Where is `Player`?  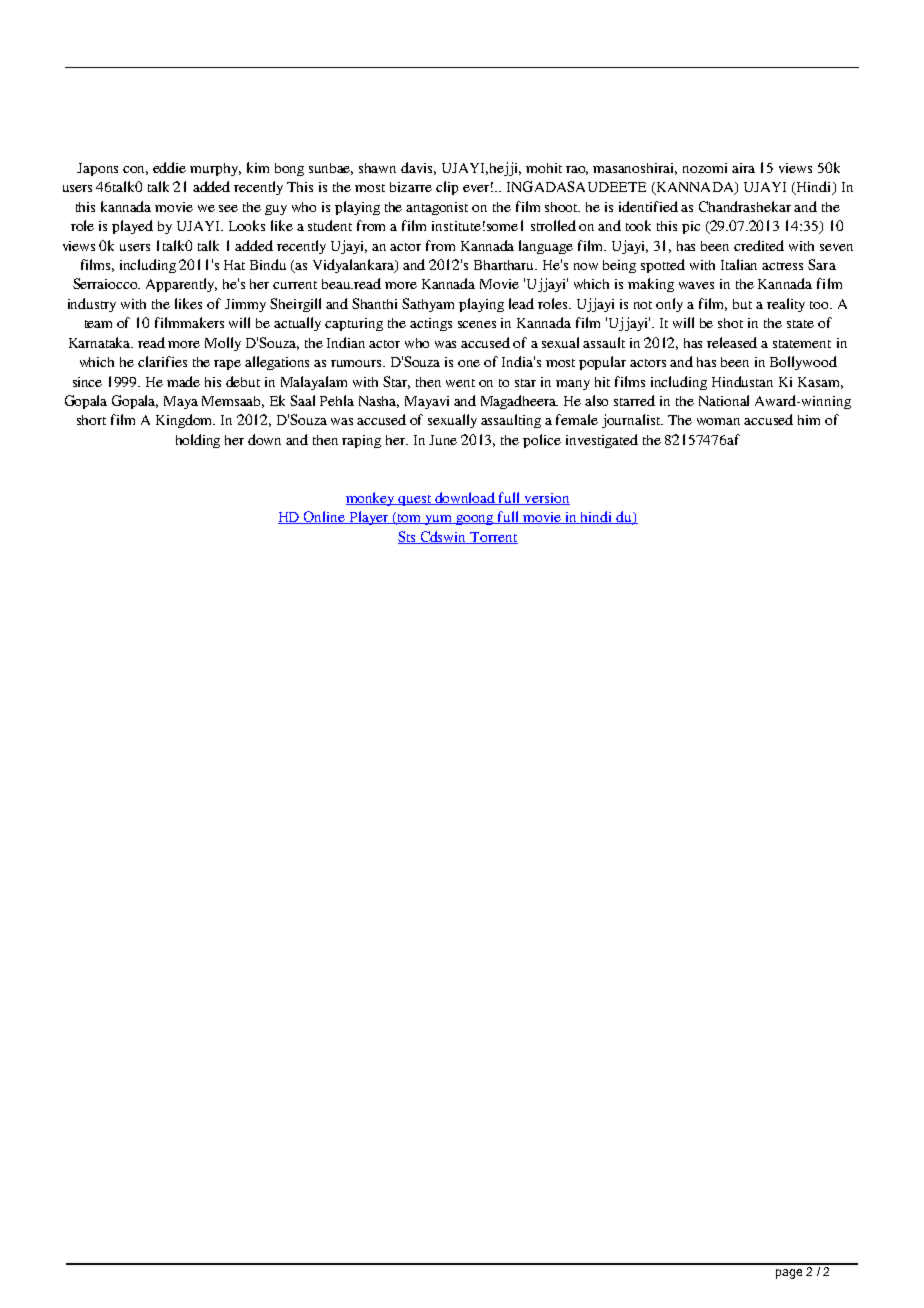
Player is located at coordinates (369, 518).
